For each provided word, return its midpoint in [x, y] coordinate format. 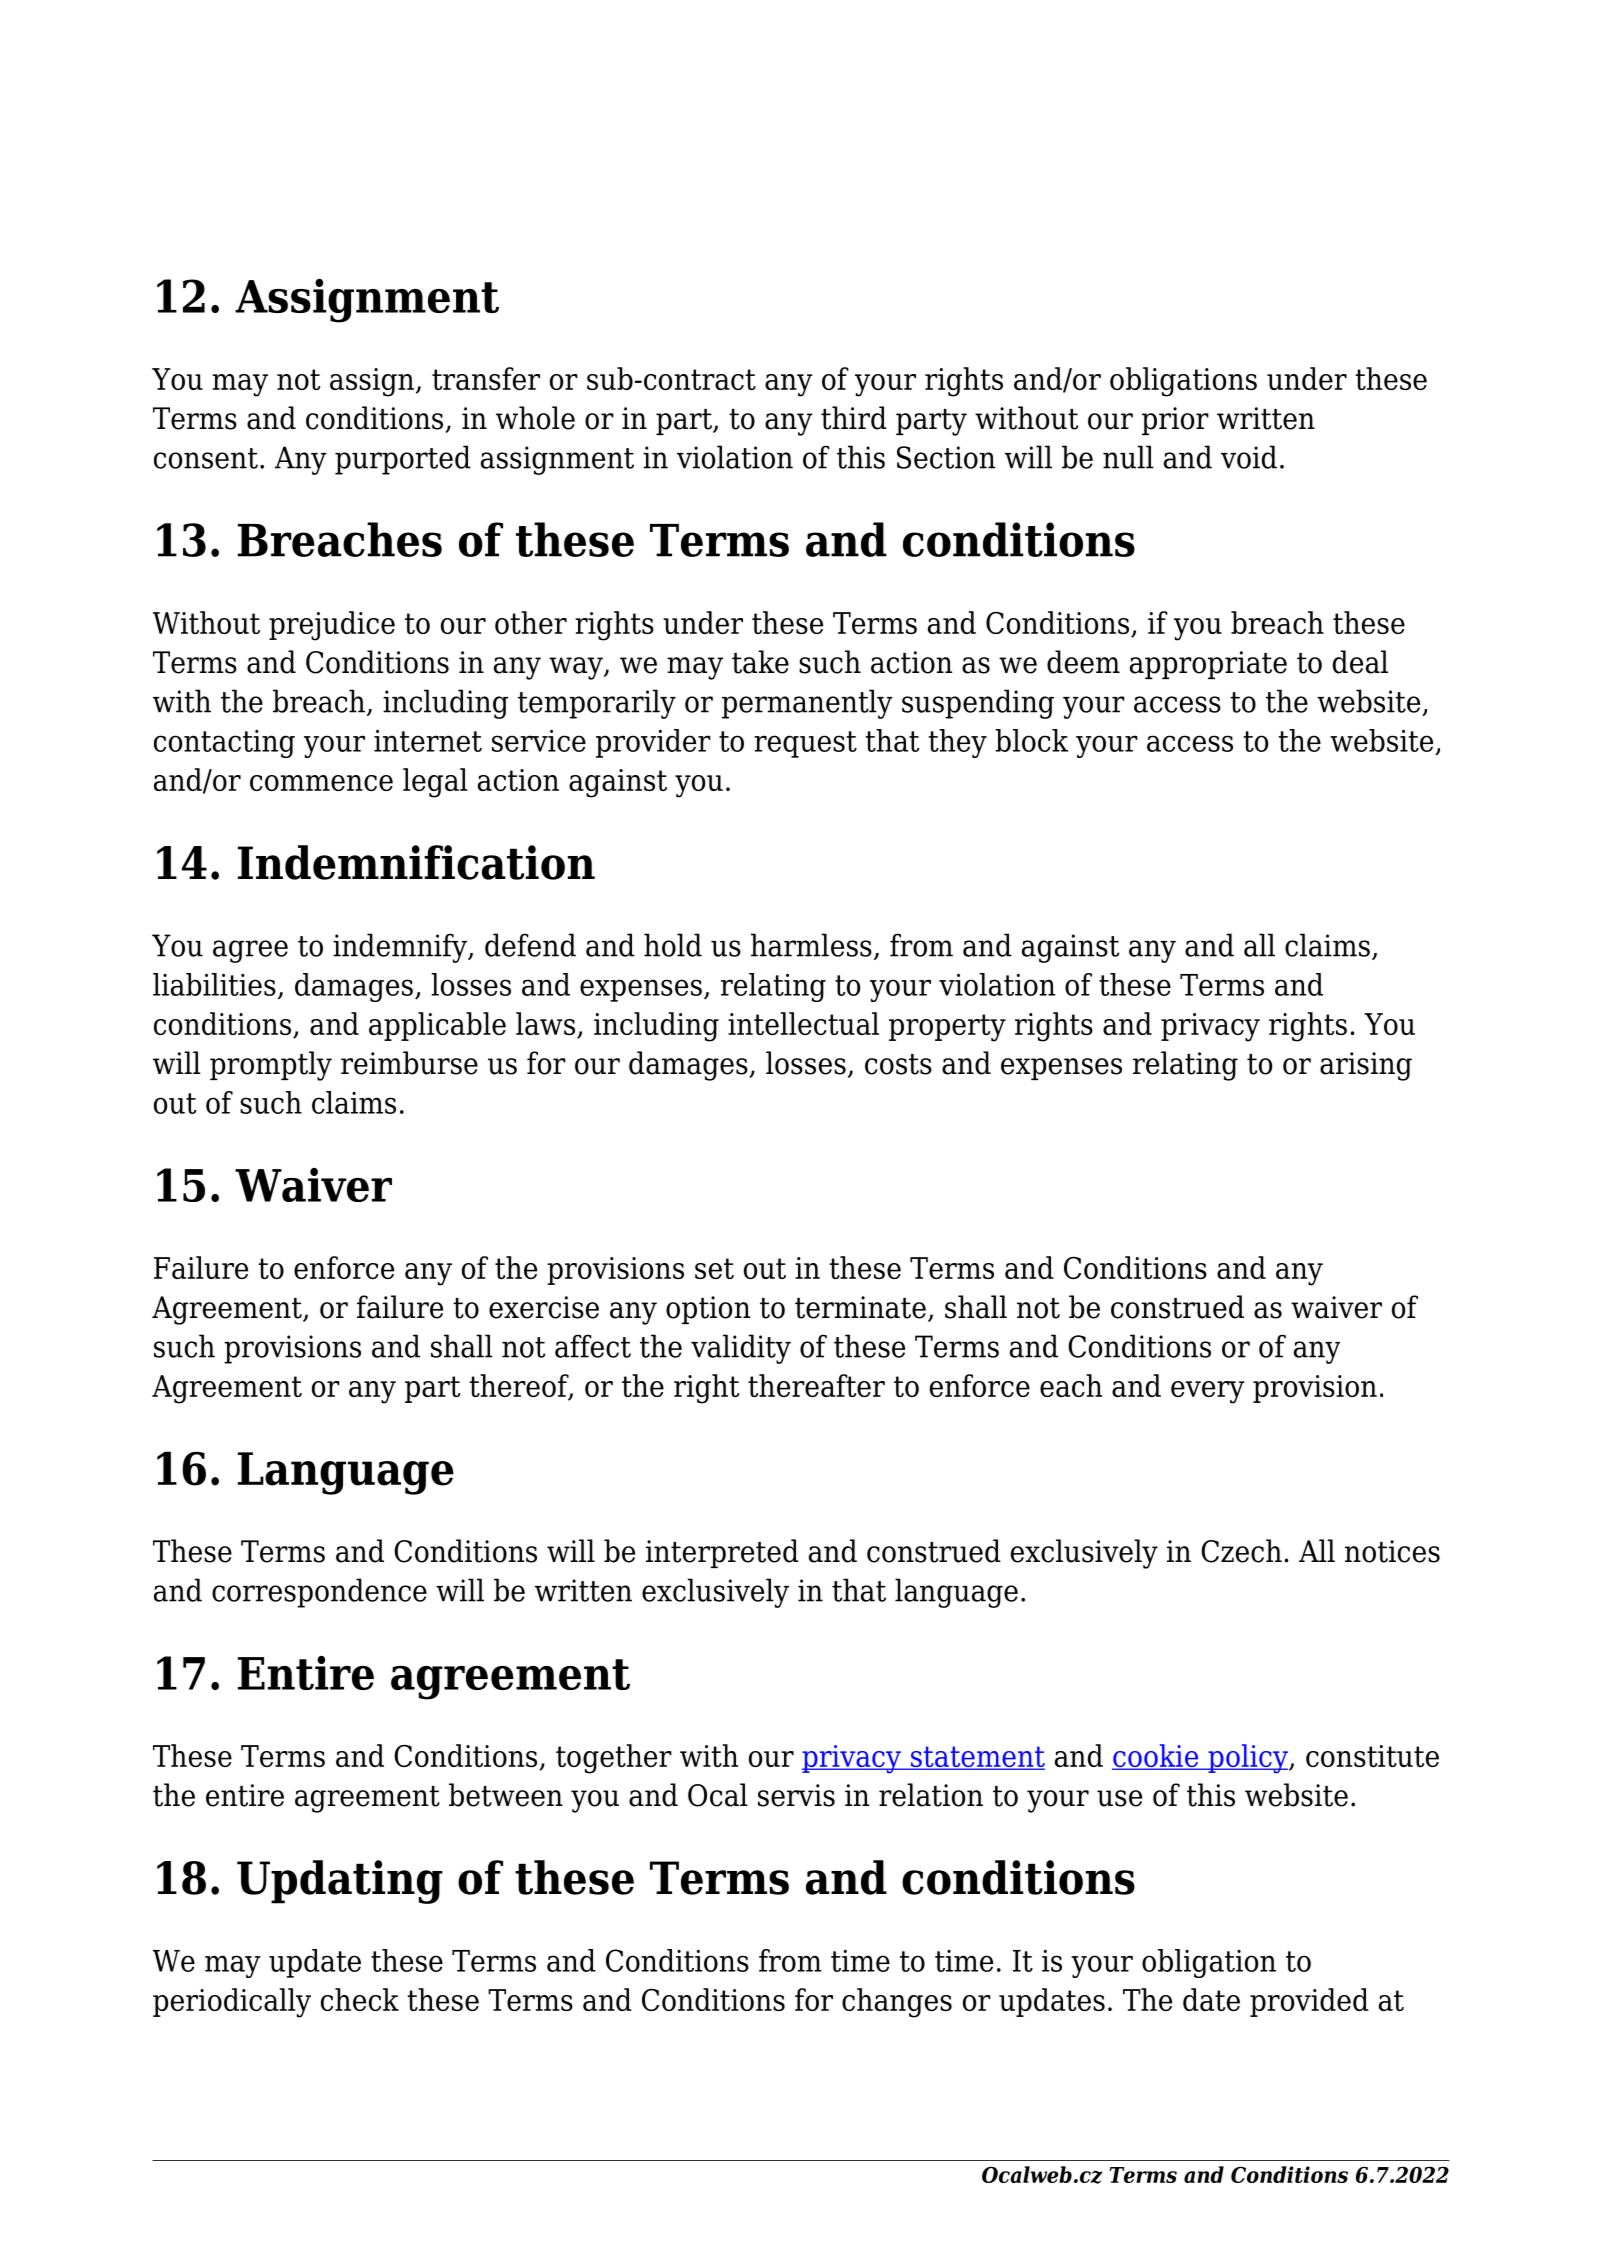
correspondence [319, 1593]
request [805, 744]
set [714, 1268]
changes [897, 2003]
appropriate [1208, 665]
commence [321, 783]
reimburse [409, 1063]
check [360, 1999]
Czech [1241, 1551]
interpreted [722, 1553]
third [854, 418]
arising [1366, 1066]
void [1249, 457]
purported [403, 460]
